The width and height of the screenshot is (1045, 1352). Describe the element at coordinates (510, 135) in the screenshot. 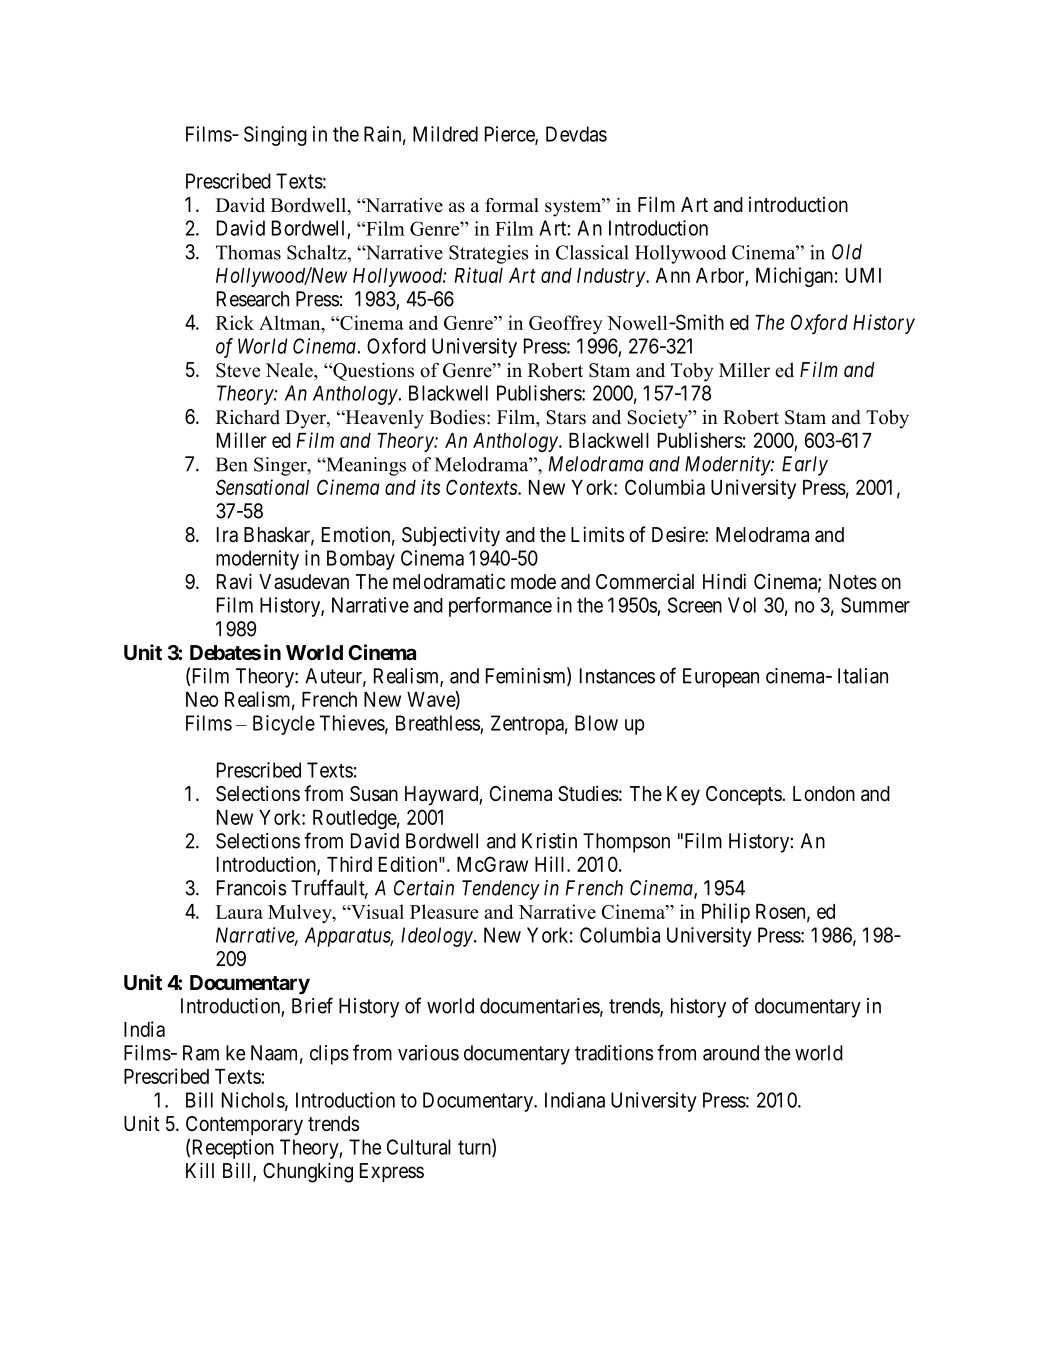

I see `Pierce` at that location.
